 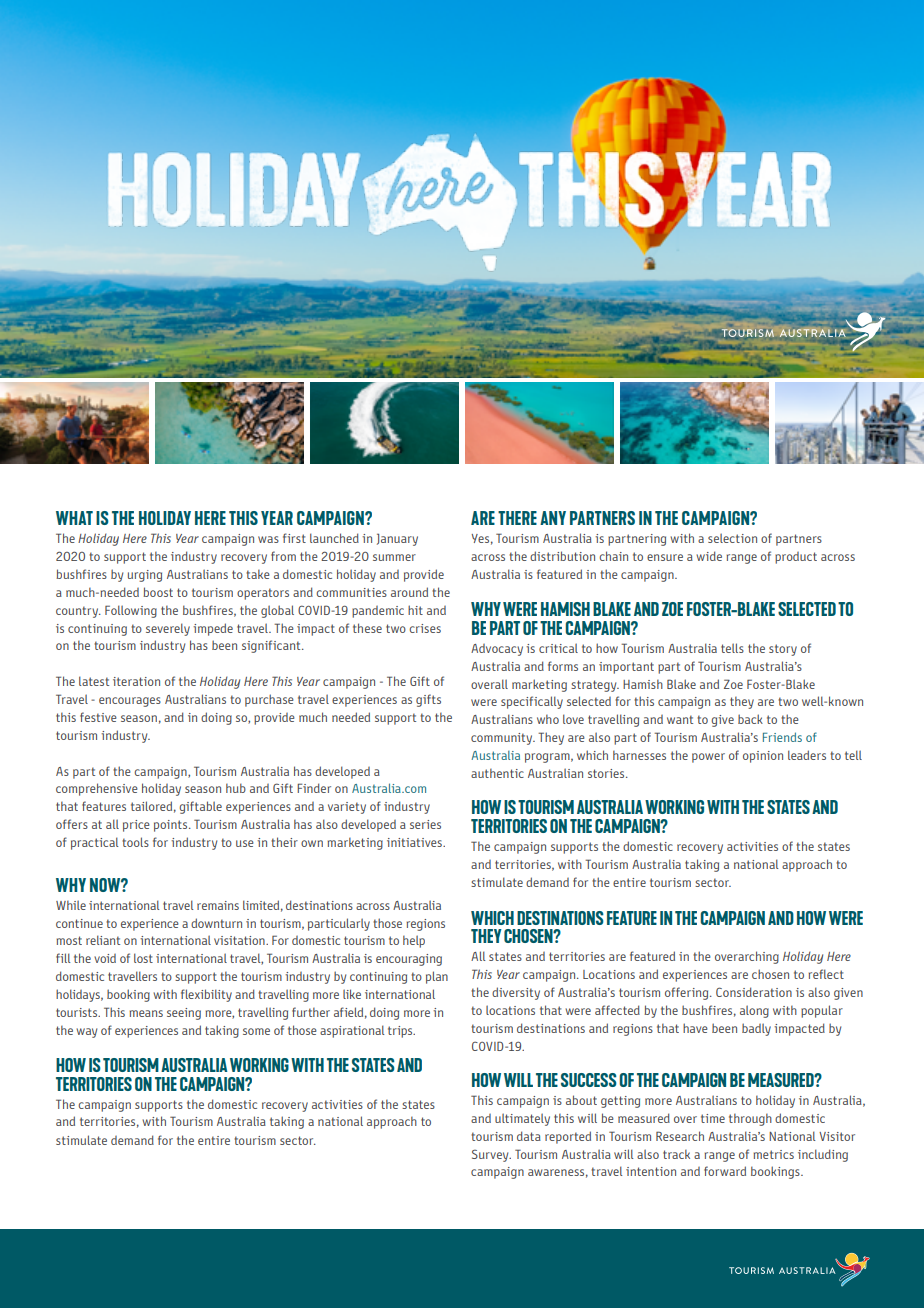 I want to click on specifically, so click(x=532, y=702).
